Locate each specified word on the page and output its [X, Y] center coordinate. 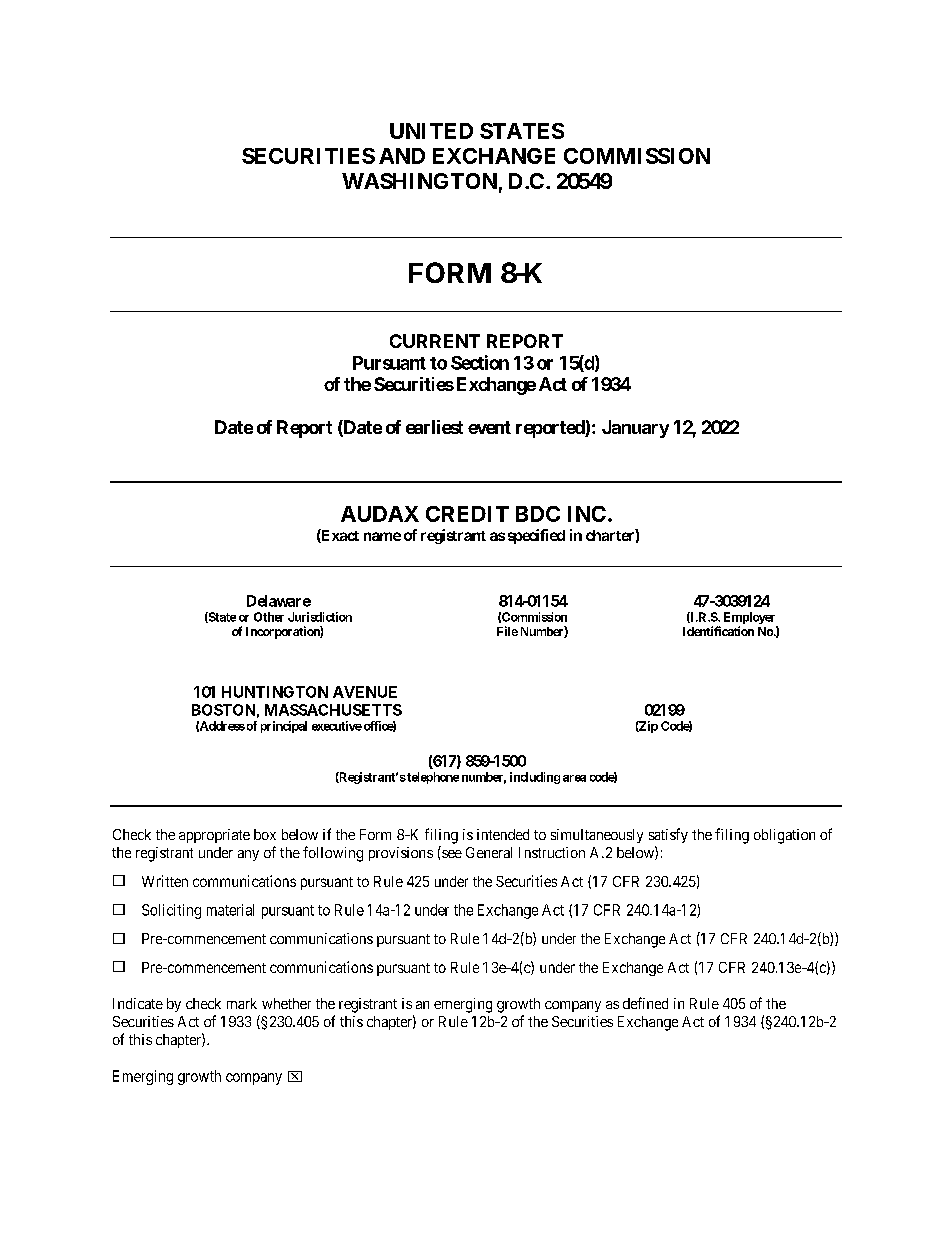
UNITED [431, 131]
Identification [718, 631]
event [489, 427]
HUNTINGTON [275, 692]
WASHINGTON [419, 181]
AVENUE [365, 692]
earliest [434, 427]
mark [242, 1003]
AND [402, 156]
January [635, 429]
